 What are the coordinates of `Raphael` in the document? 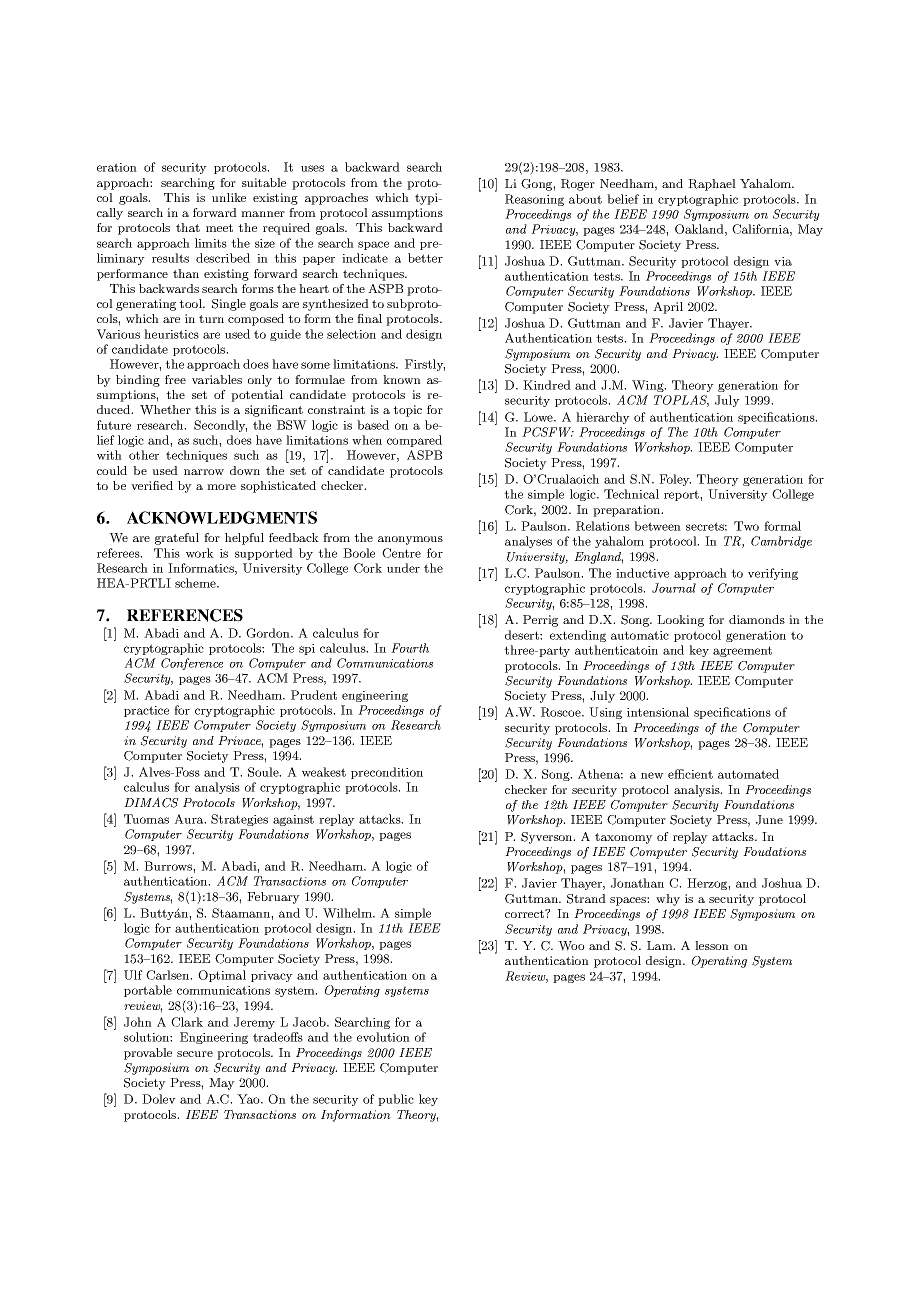 It's located at (712, 185).
